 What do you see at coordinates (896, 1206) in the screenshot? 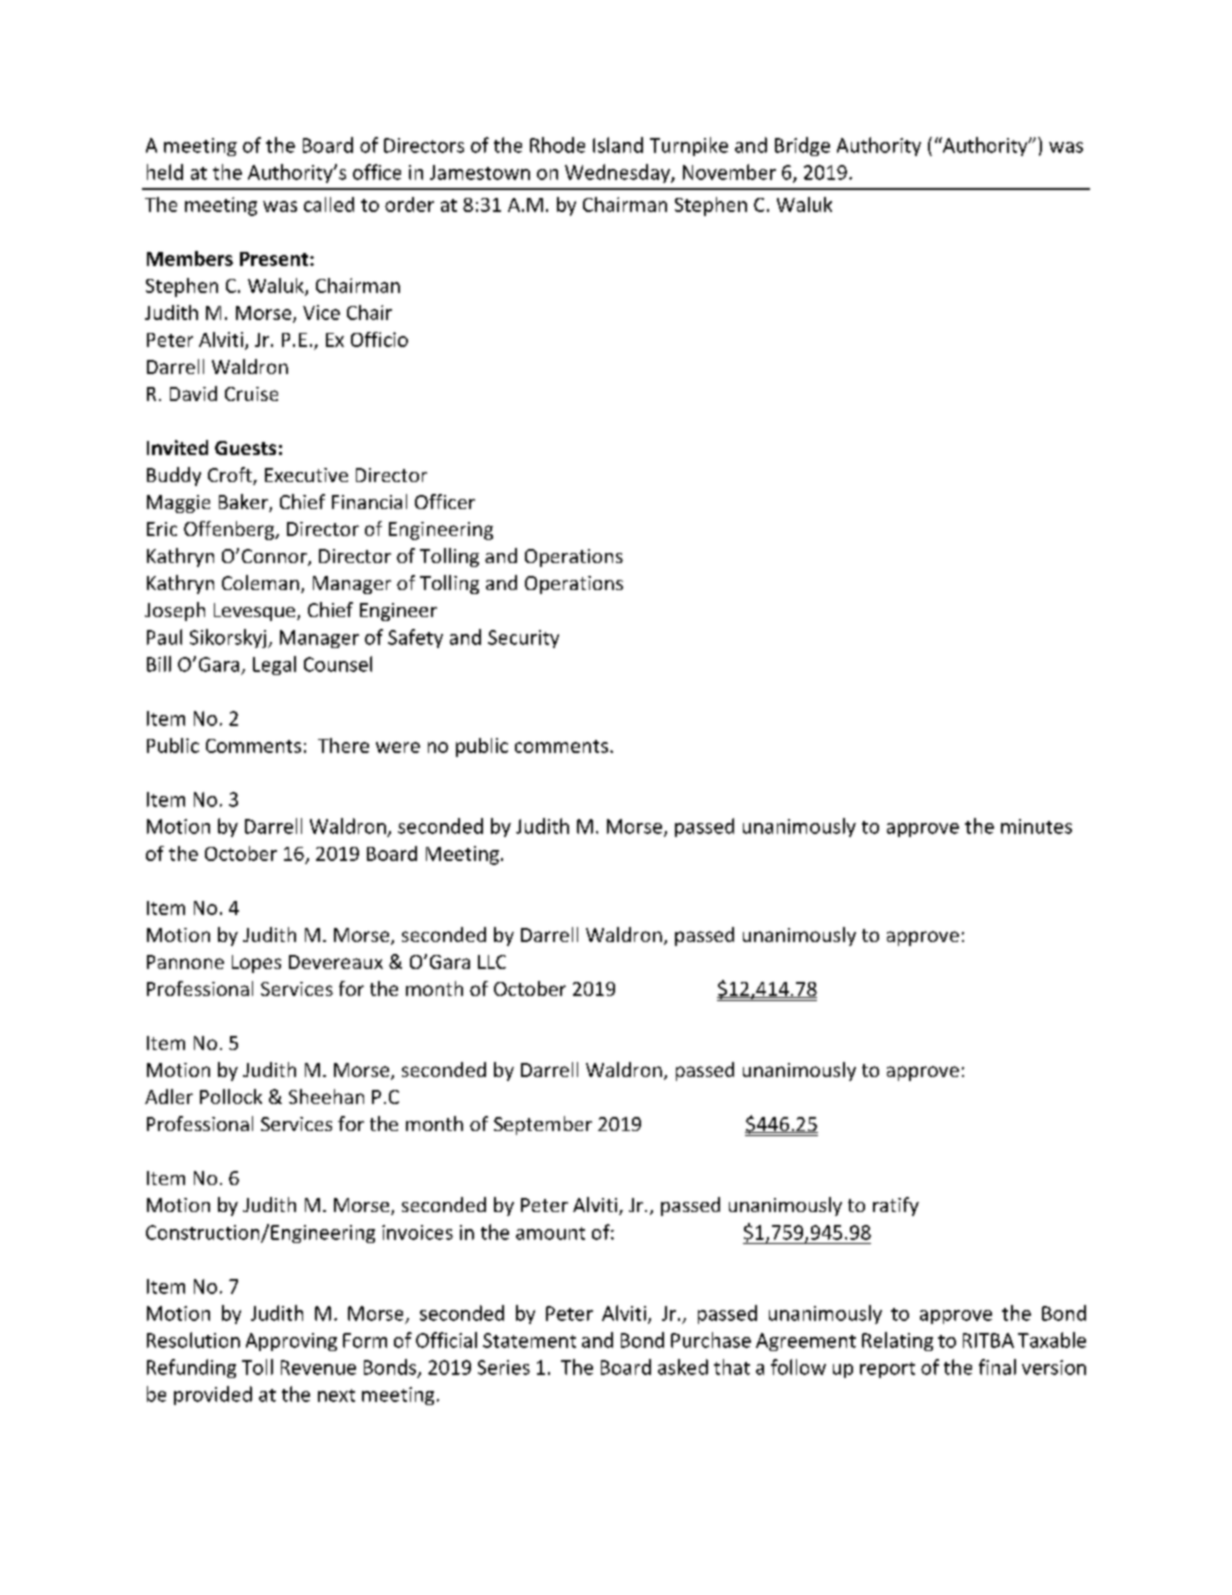
I see `ratify` at bounding box center [896, 1206].
